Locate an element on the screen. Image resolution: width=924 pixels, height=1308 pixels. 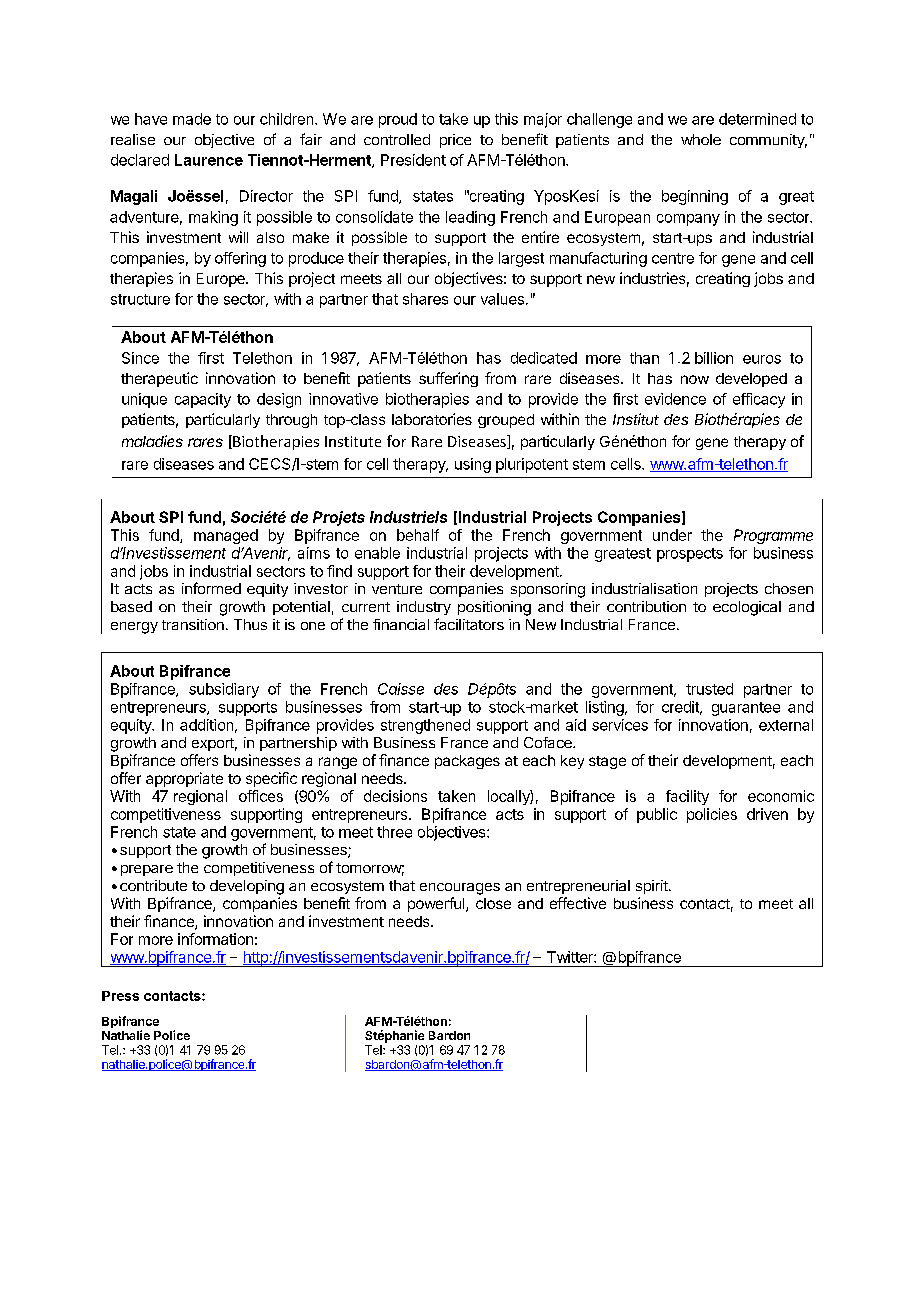
behalf is located at coordinates (418, 535).
